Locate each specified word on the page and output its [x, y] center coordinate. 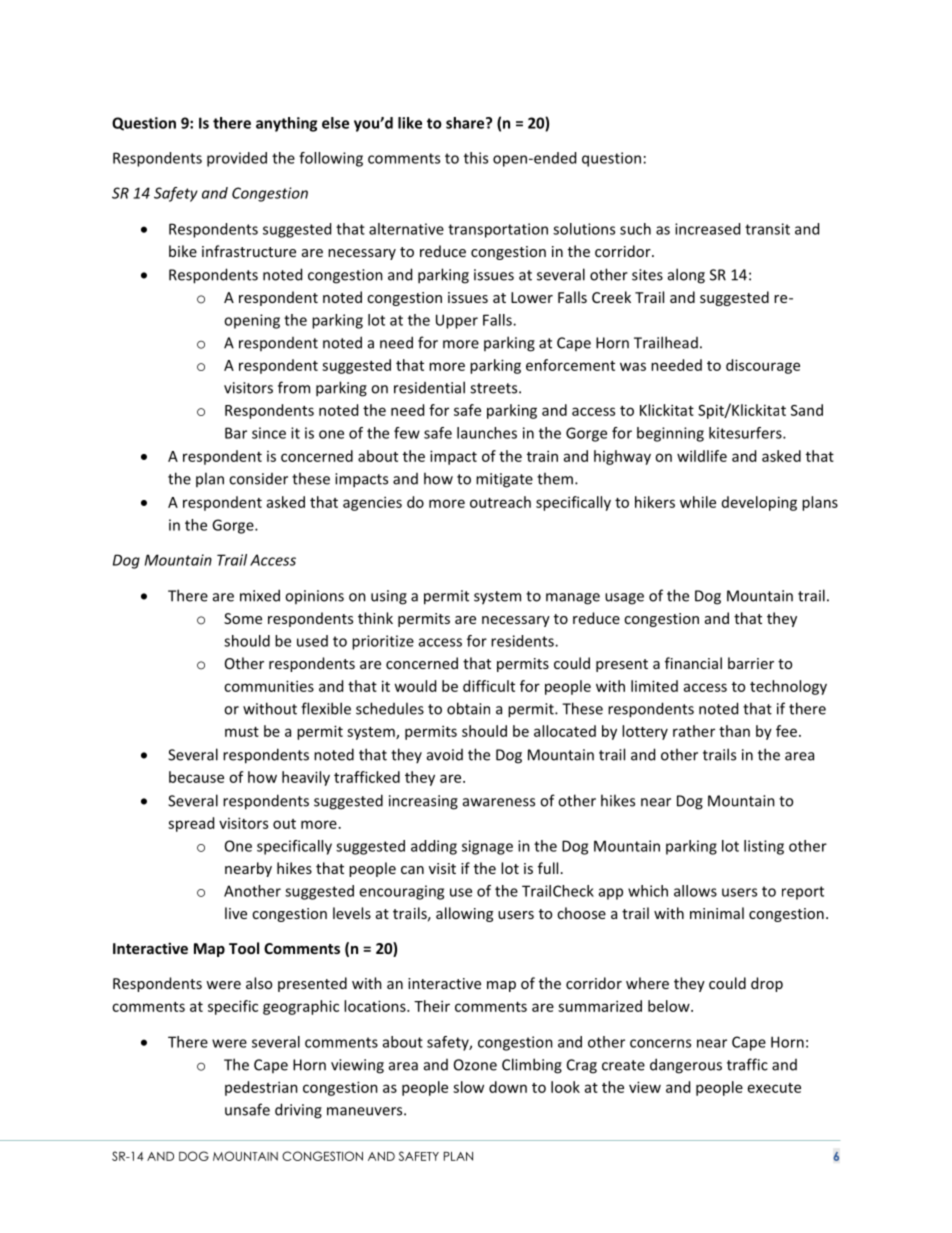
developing [759, 503]
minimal [717, 913]
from [294, 387]
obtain [468, 708]
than [734, 731]
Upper [457, 321]
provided [237, 159]
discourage [763, 366]
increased [707, 229]
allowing [464, 914]
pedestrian [261, 1088]
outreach [500, 502]
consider [258, 479]
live [236, 913]
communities [269, 686]
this [476, 158]
